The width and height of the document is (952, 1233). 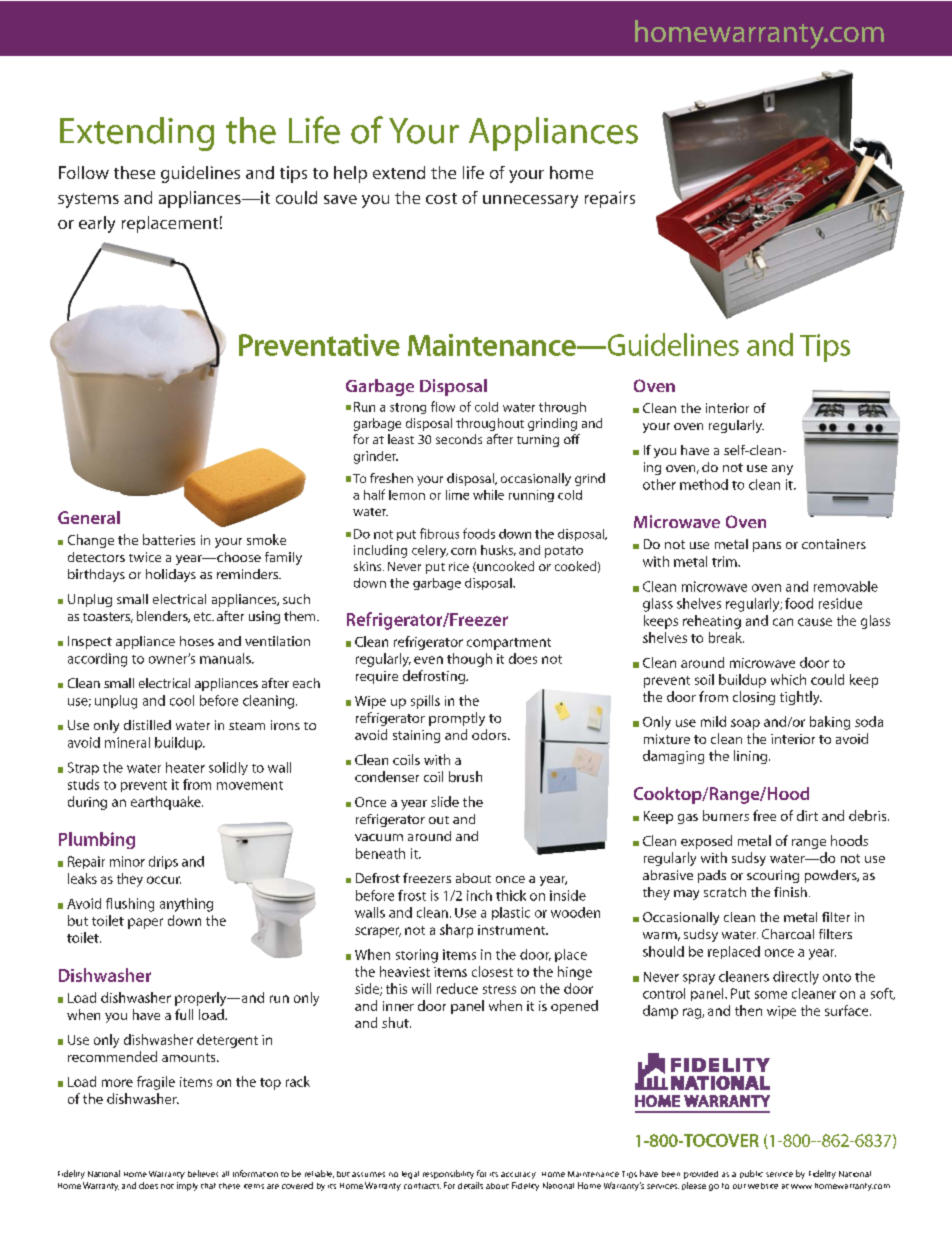 I want to click on believes, so click(x=203, y=1173).
